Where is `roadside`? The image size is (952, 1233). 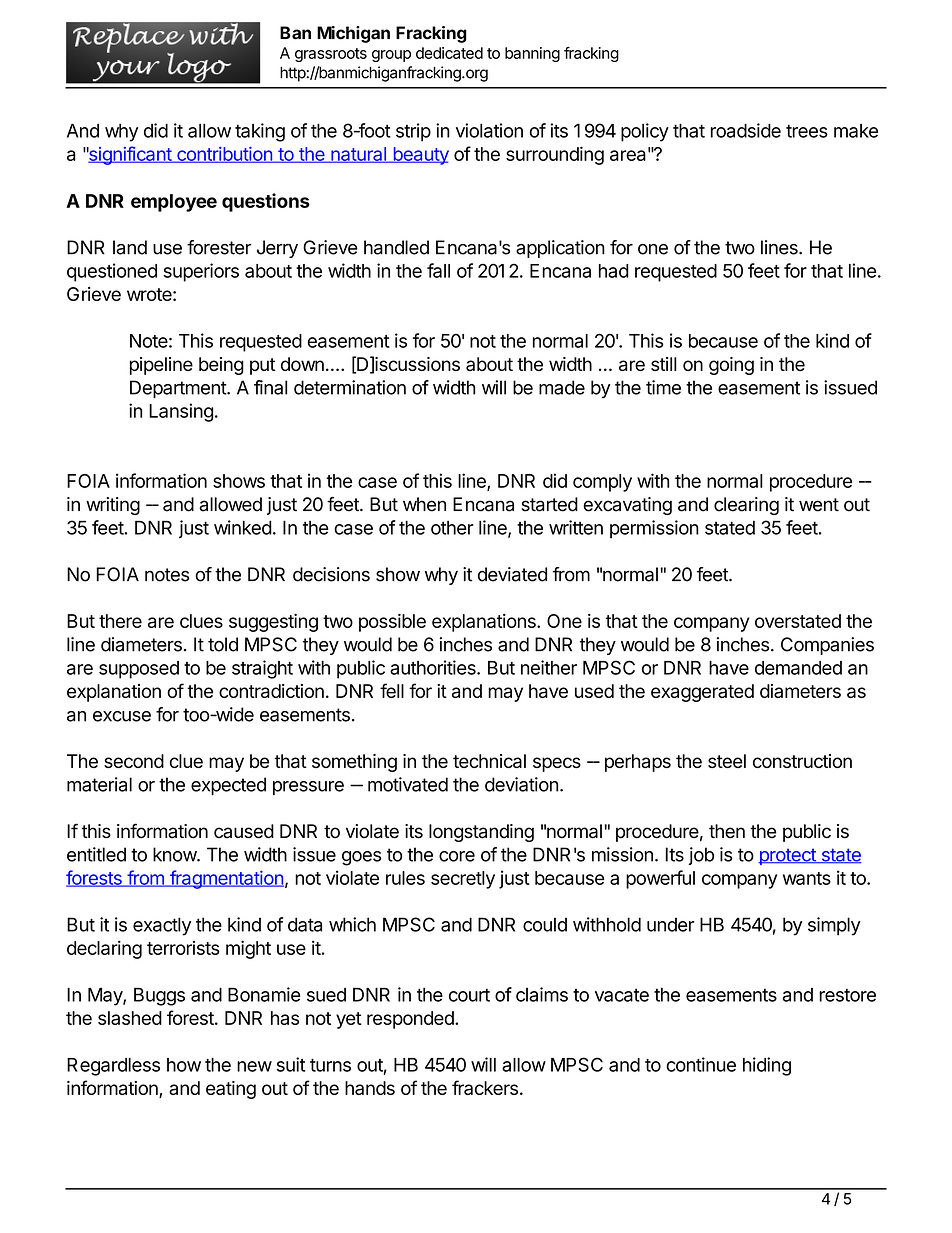
roadside is located at coordinates (746, 130).
